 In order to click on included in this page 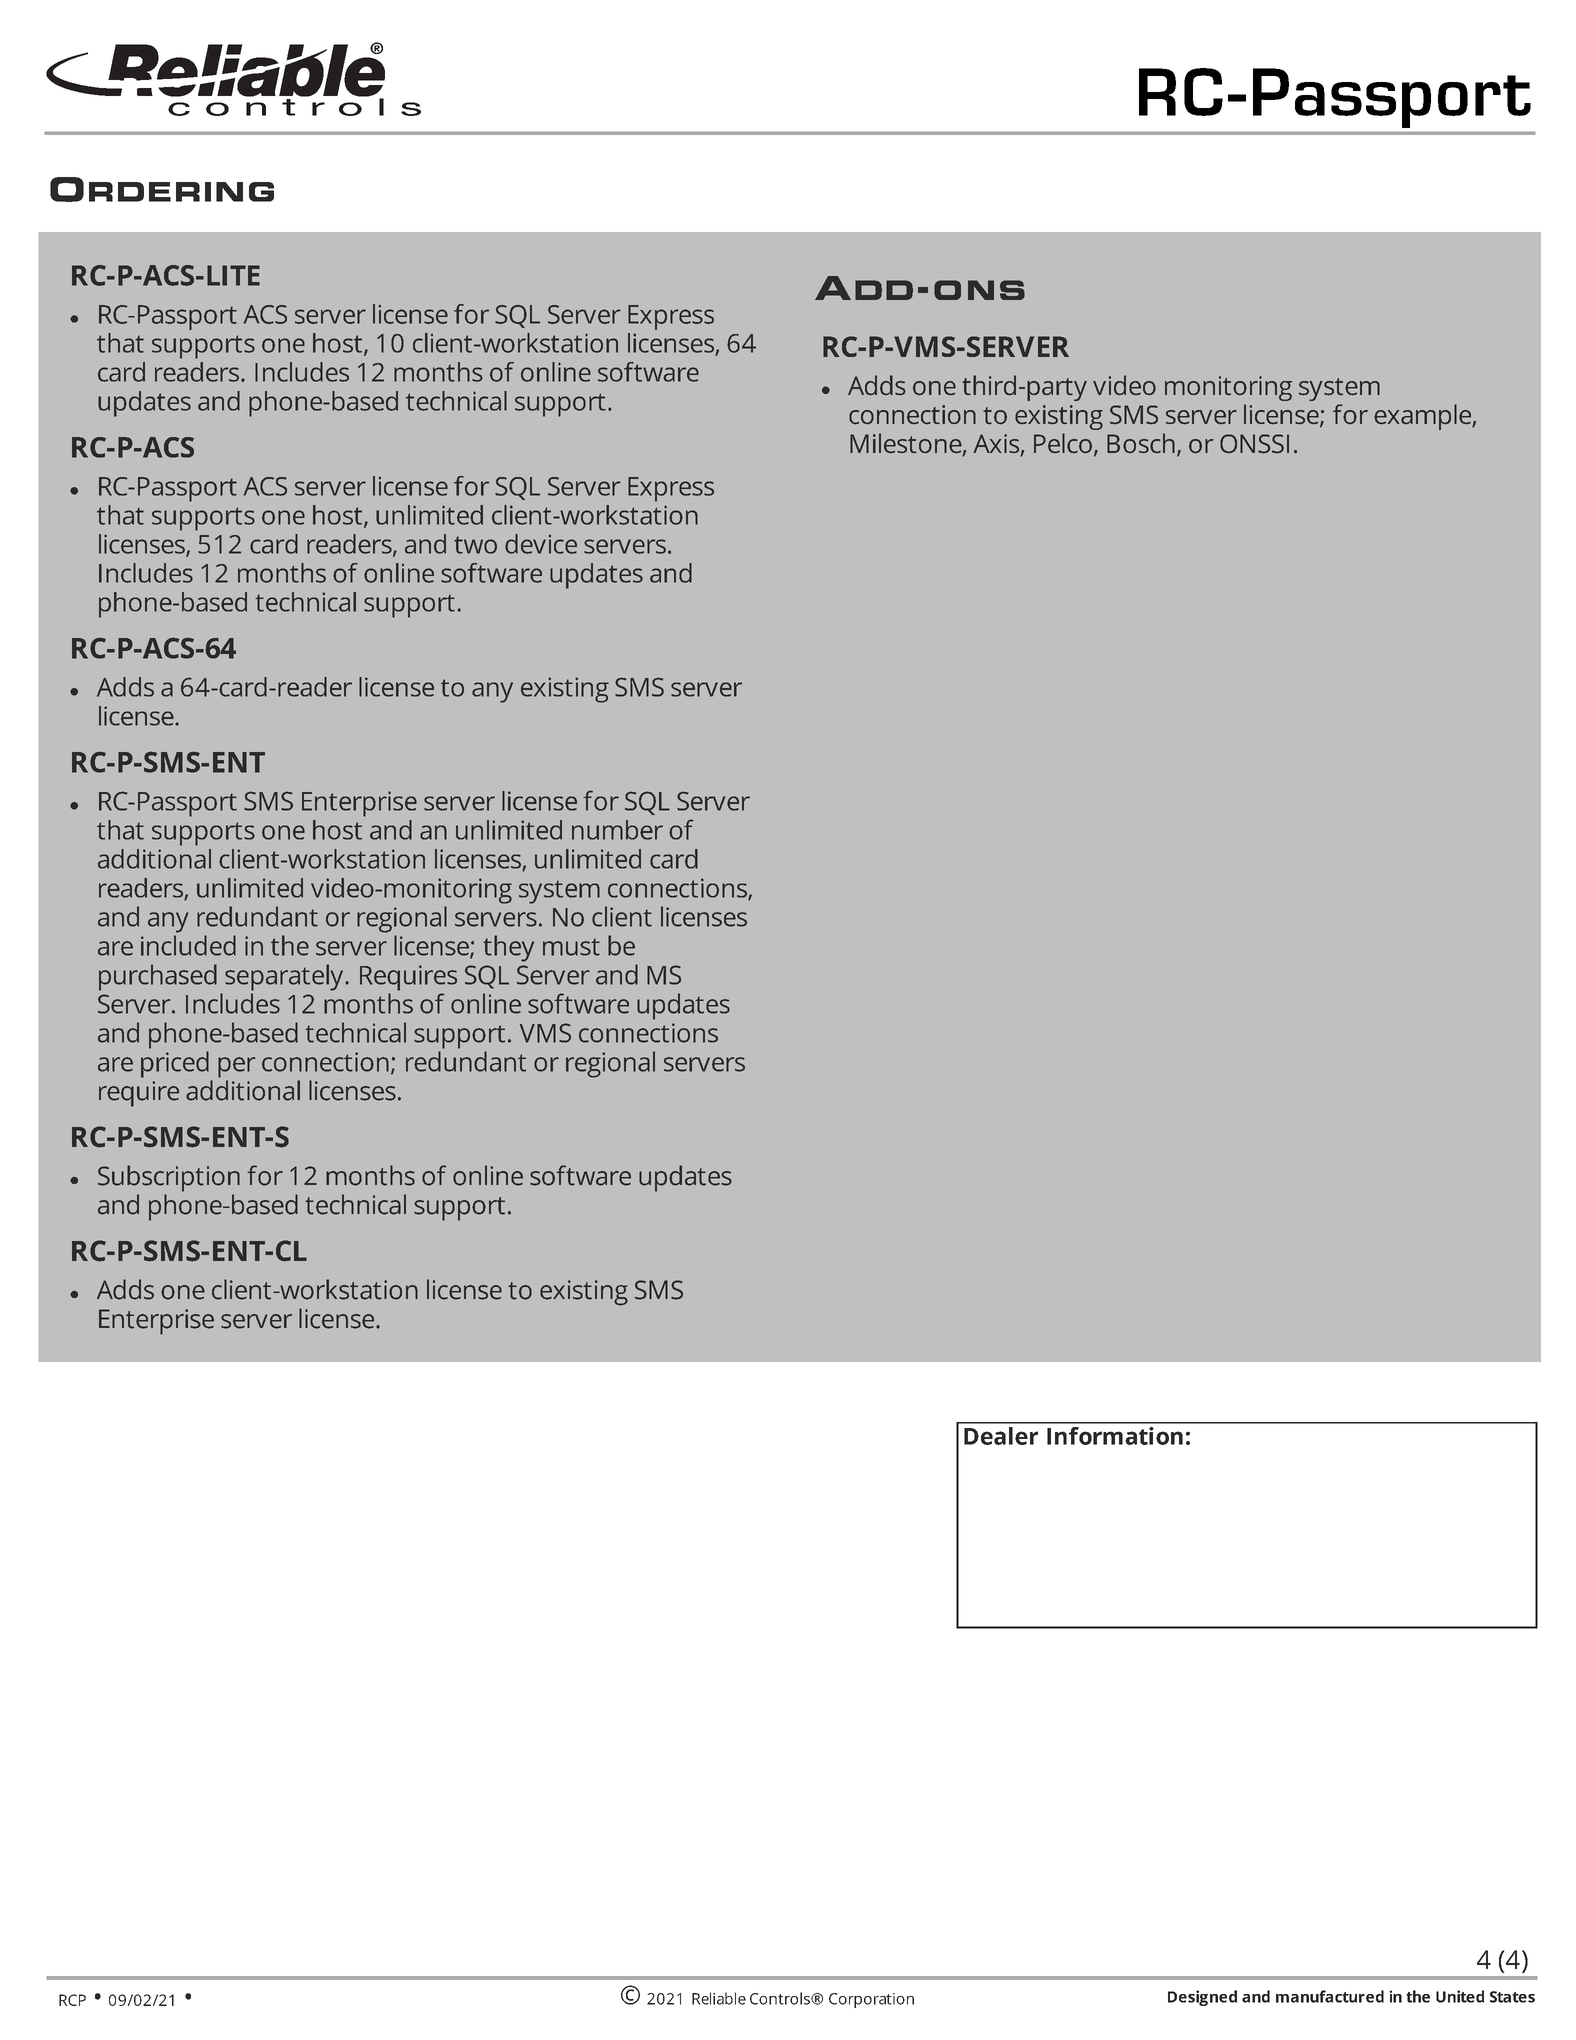, I will do `click(188, 945)`.
